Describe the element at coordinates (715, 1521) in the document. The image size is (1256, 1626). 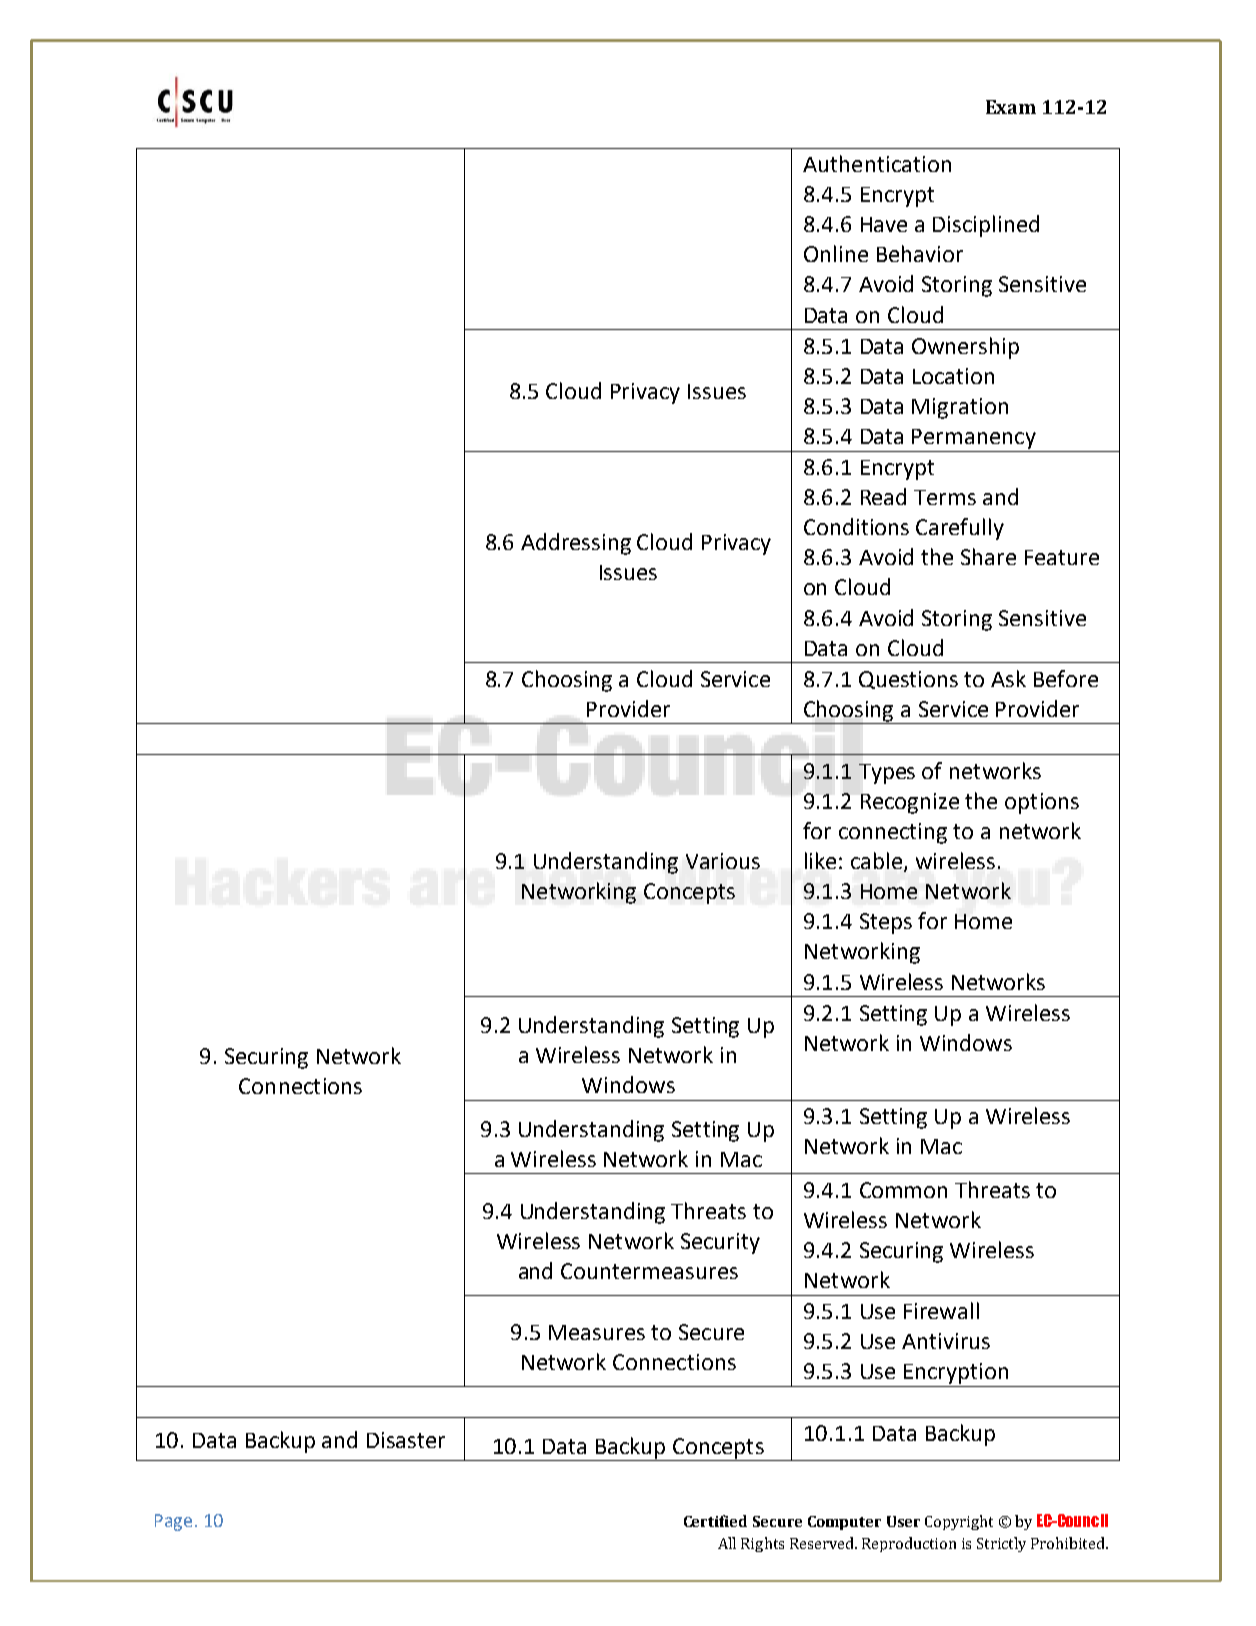
I see `Certified` at that location.
